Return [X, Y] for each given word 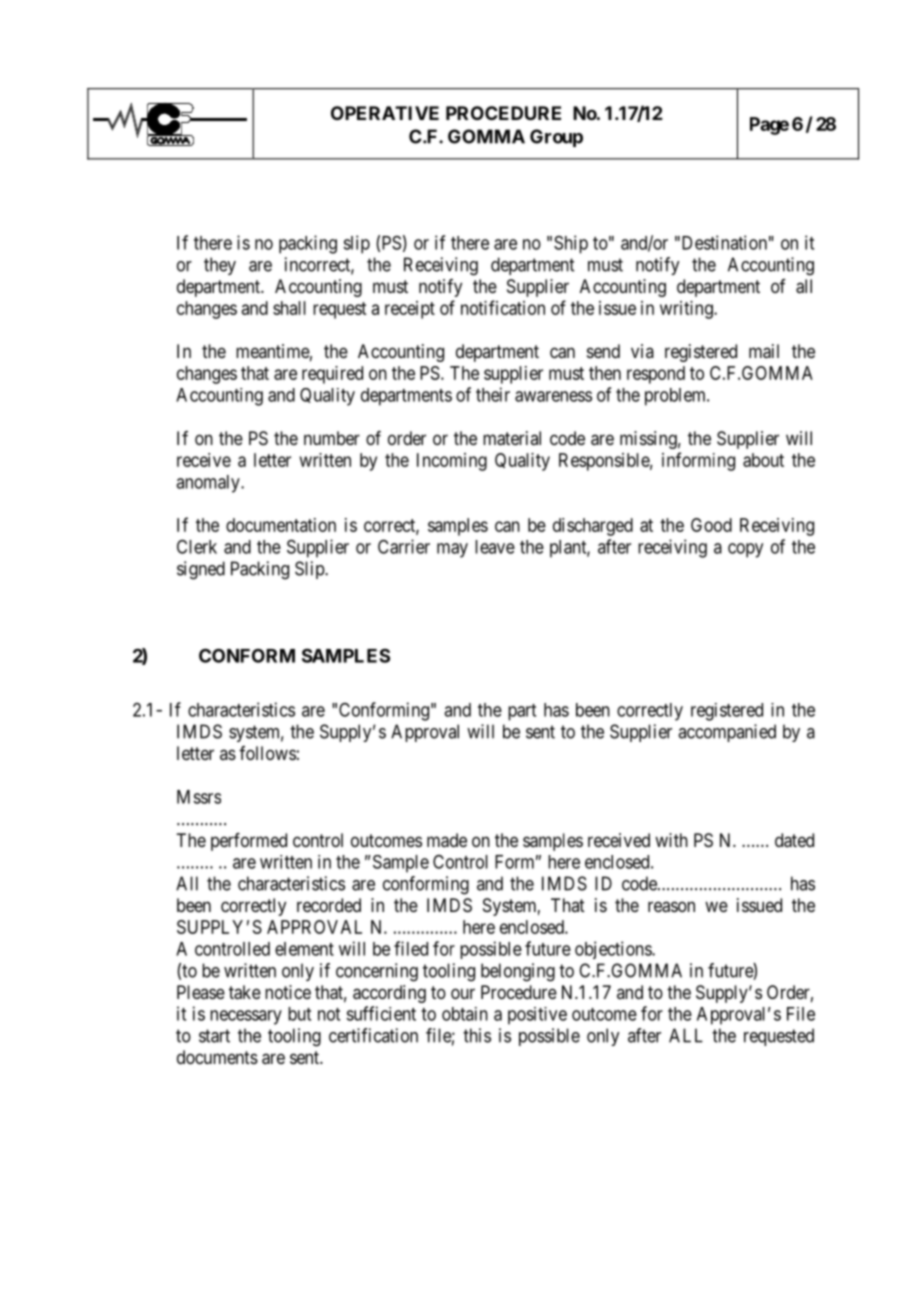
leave [495, 547]
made [447, 840]
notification [503, 307]
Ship [571, 244]
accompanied [727, 733]
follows [267, 753]
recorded [329, 905]
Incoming [452, 462]
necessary [246, 1017]
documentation [281, 525]
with [671, 840]
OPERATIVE [385, 113]
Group [556, 138]
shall [289, 308]
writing [687, 310]
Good [711, 525]
